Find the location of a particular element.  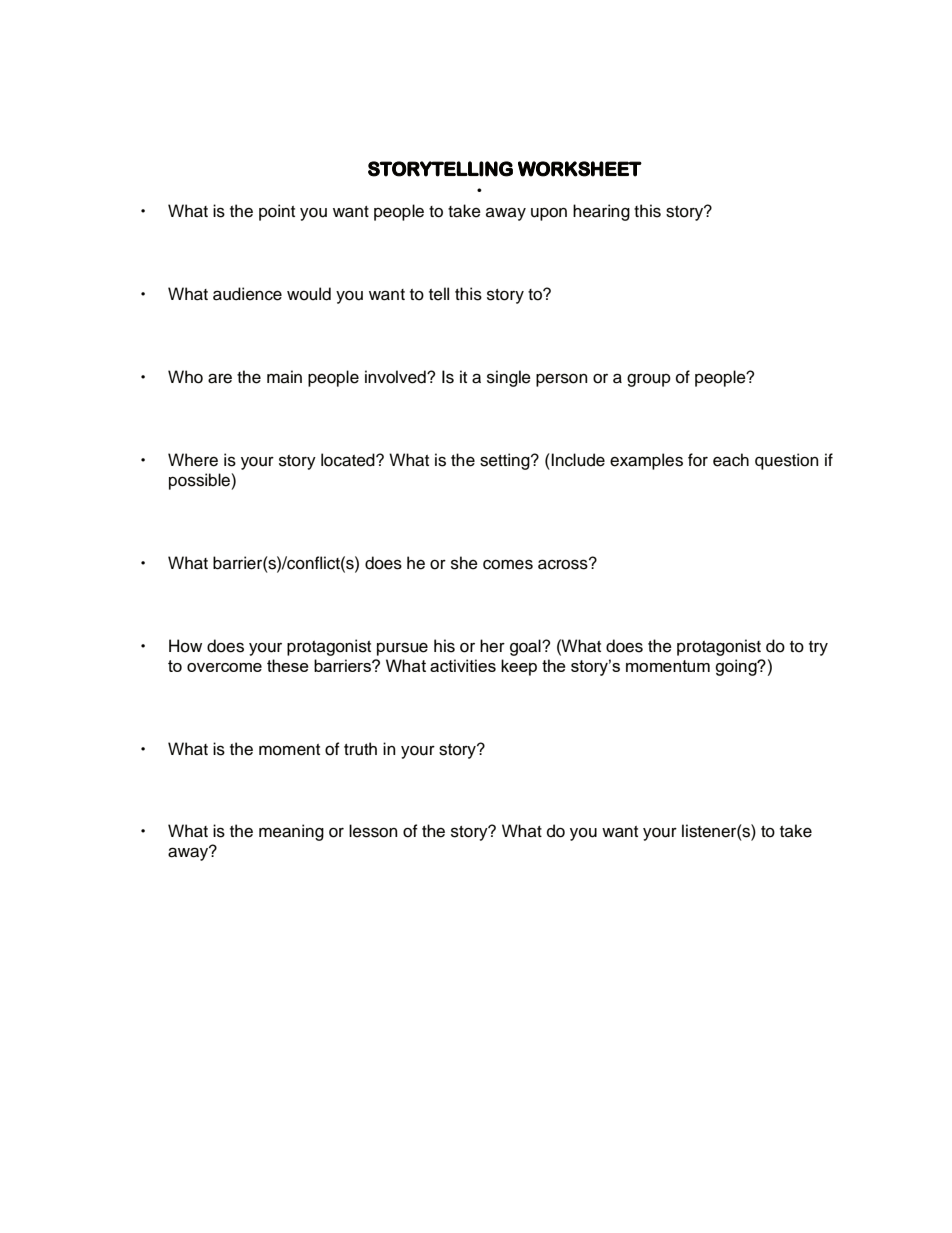

group is located at coordinates (649, 380).
